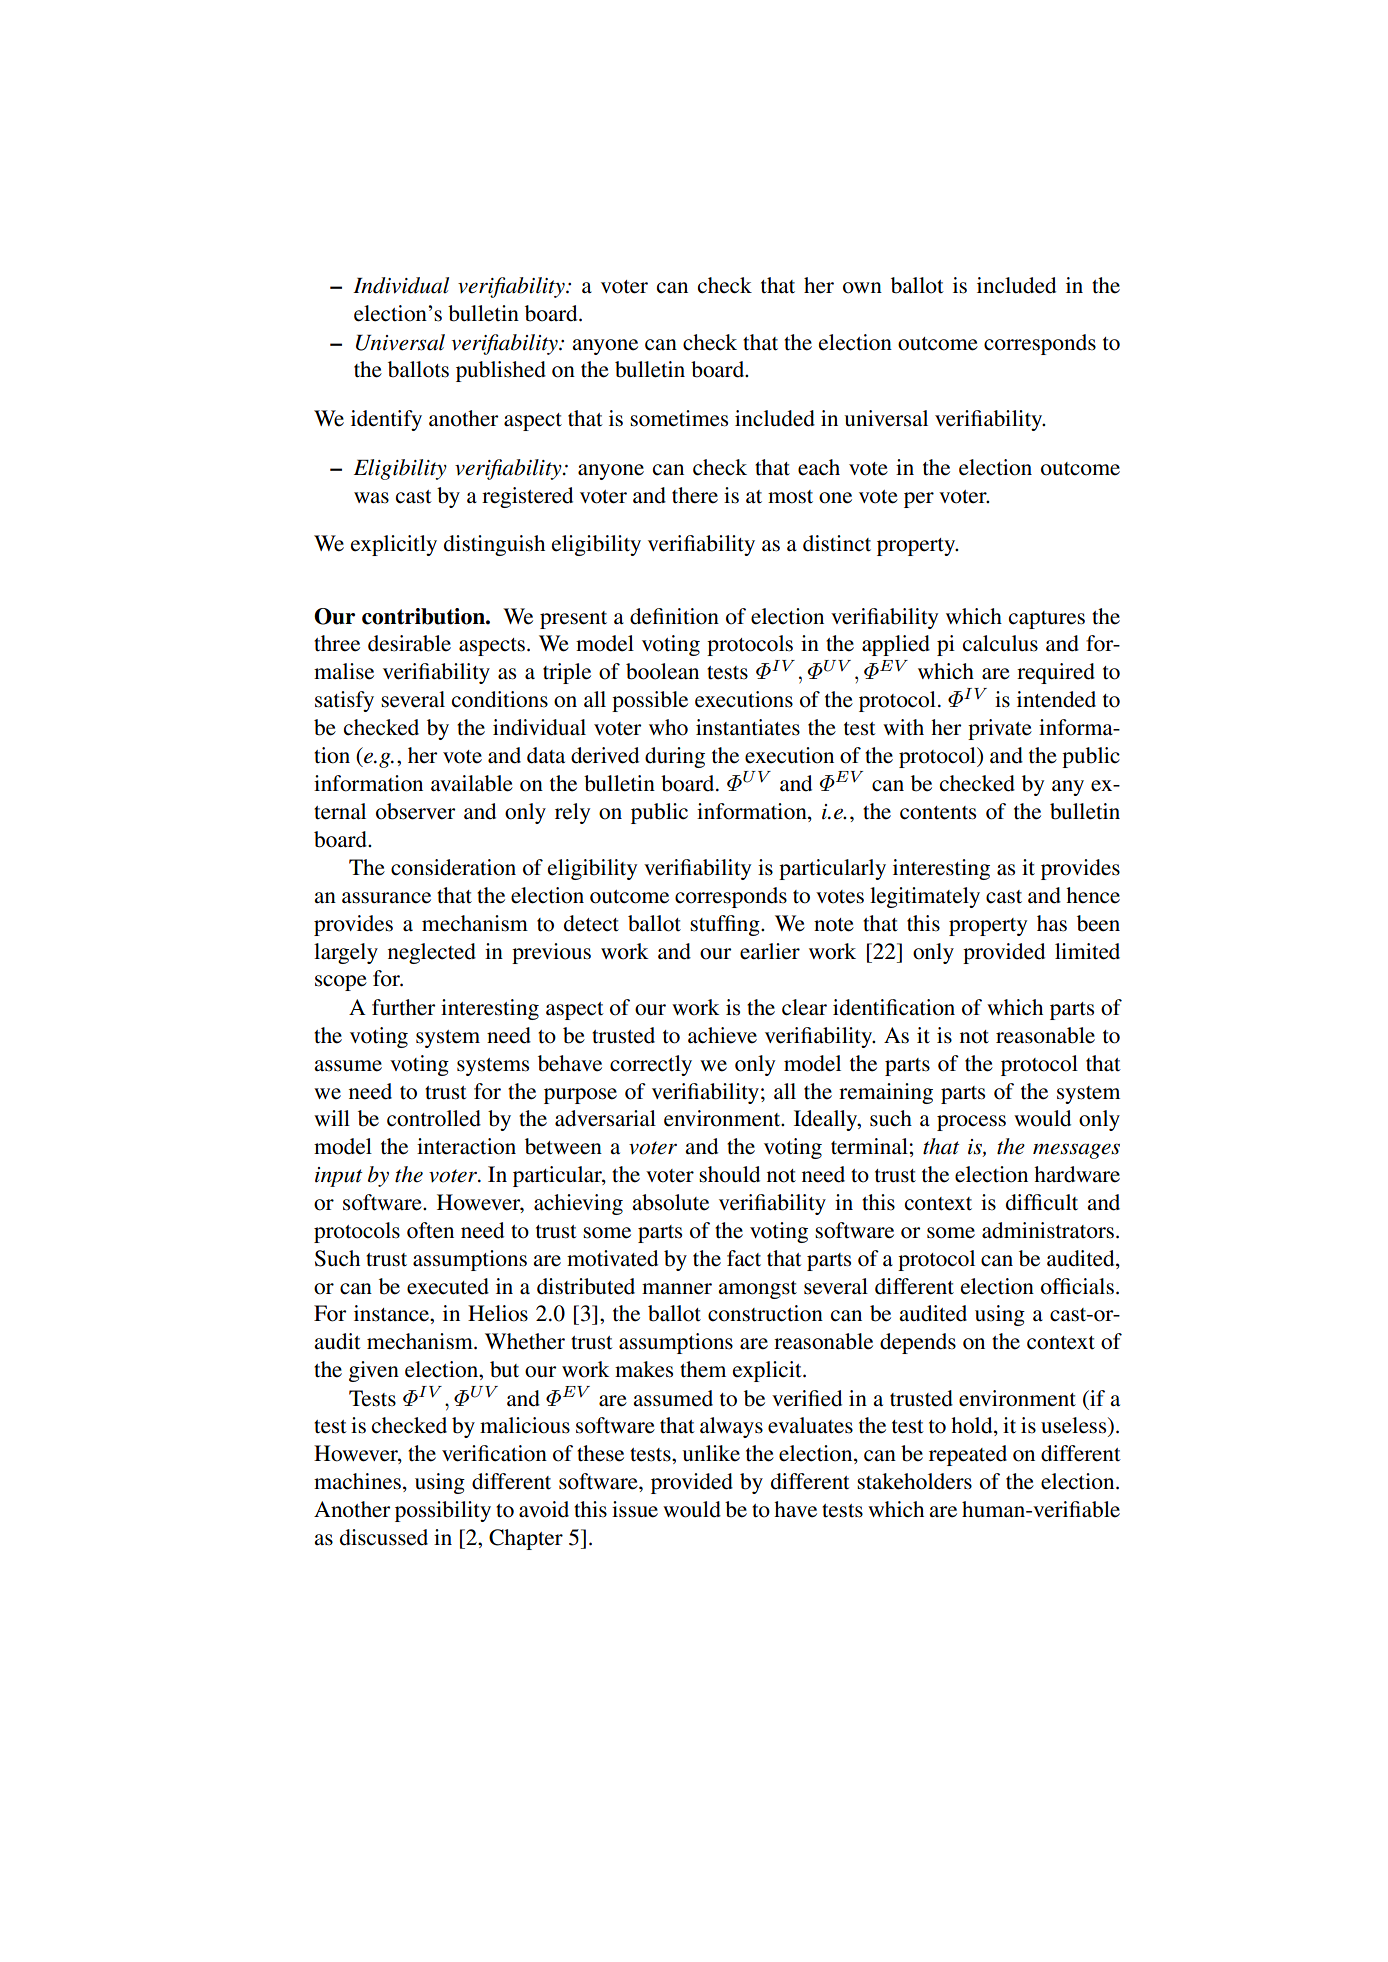 Image resolution: width=1388 pixels, height=1962 pixels. Describe the element at coordinates (968, 1455) in the document. I see `repeated` at that location.
